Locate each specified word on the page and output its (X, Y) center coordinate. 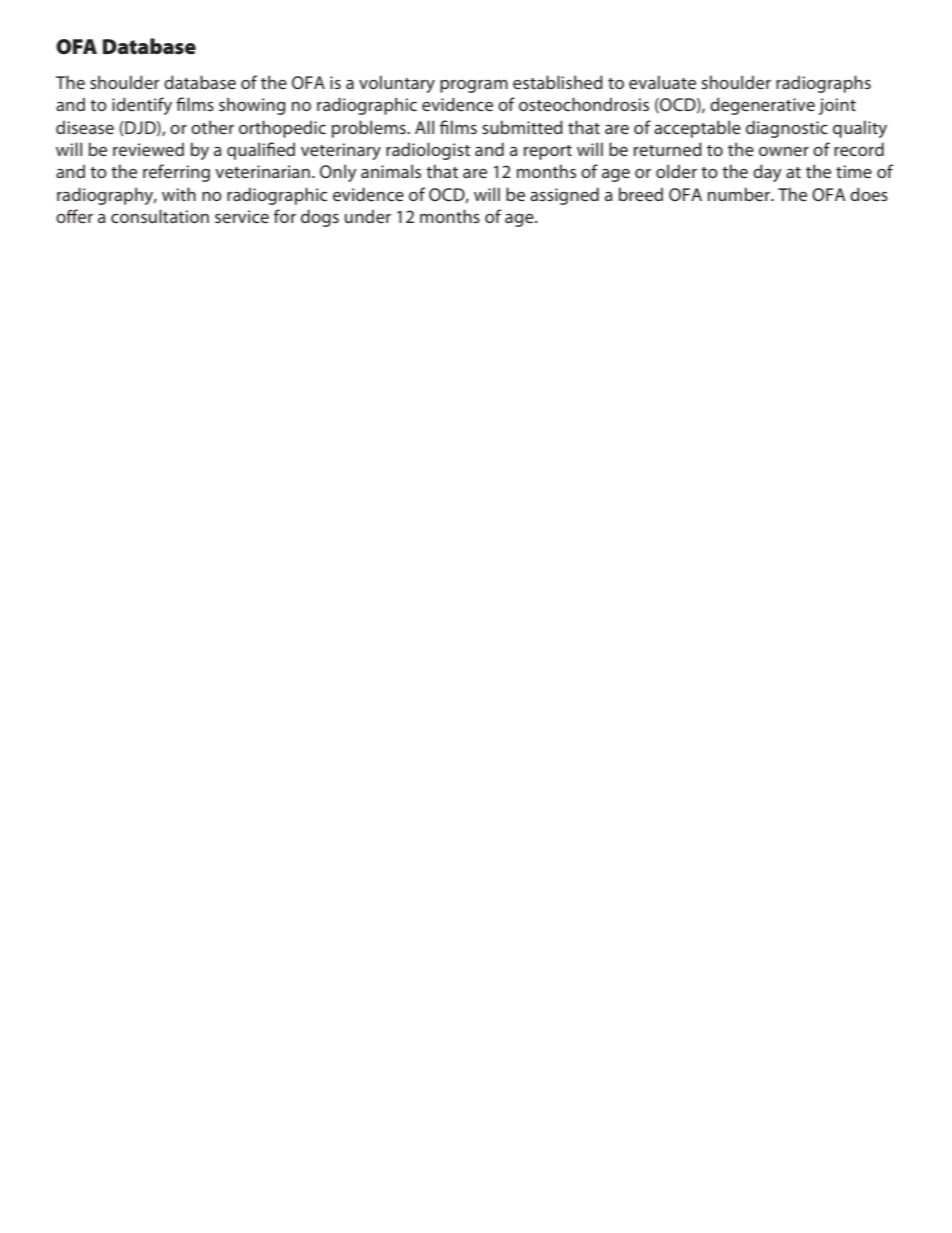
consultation (160, 216)
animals (391, 171)
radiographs (823, 84)
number (740, 194)
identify (142, 106)
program (474, 86)
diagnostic (787, 129)
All (424, 127)
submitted (522, 127)
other (212, 127)
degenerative (762, 106)
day (767, 173)
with (179, 194)
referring (176, 173)
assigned (564, 196)
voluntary (397, 84)
